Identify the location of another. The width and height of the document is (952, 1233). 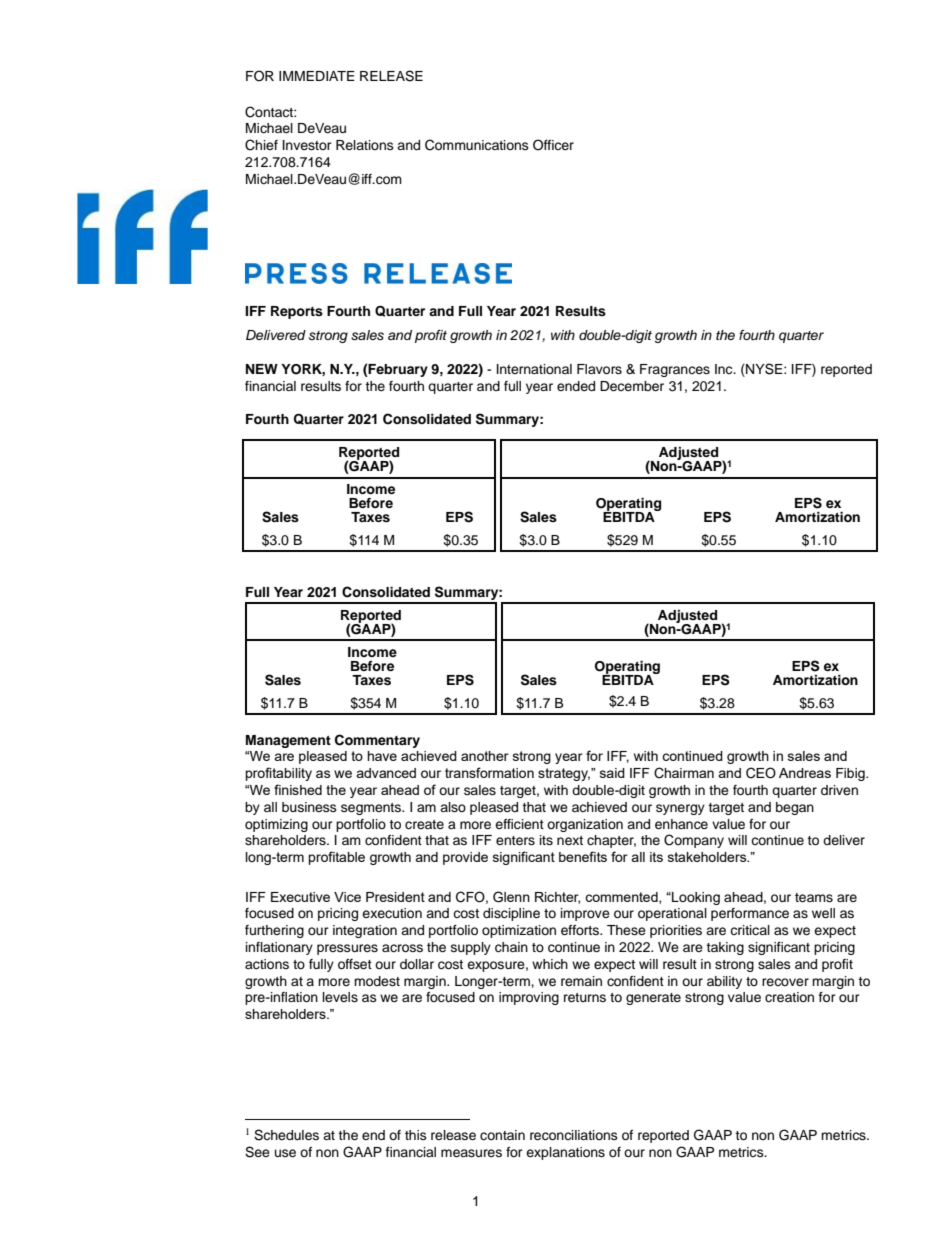
(485, 756).
